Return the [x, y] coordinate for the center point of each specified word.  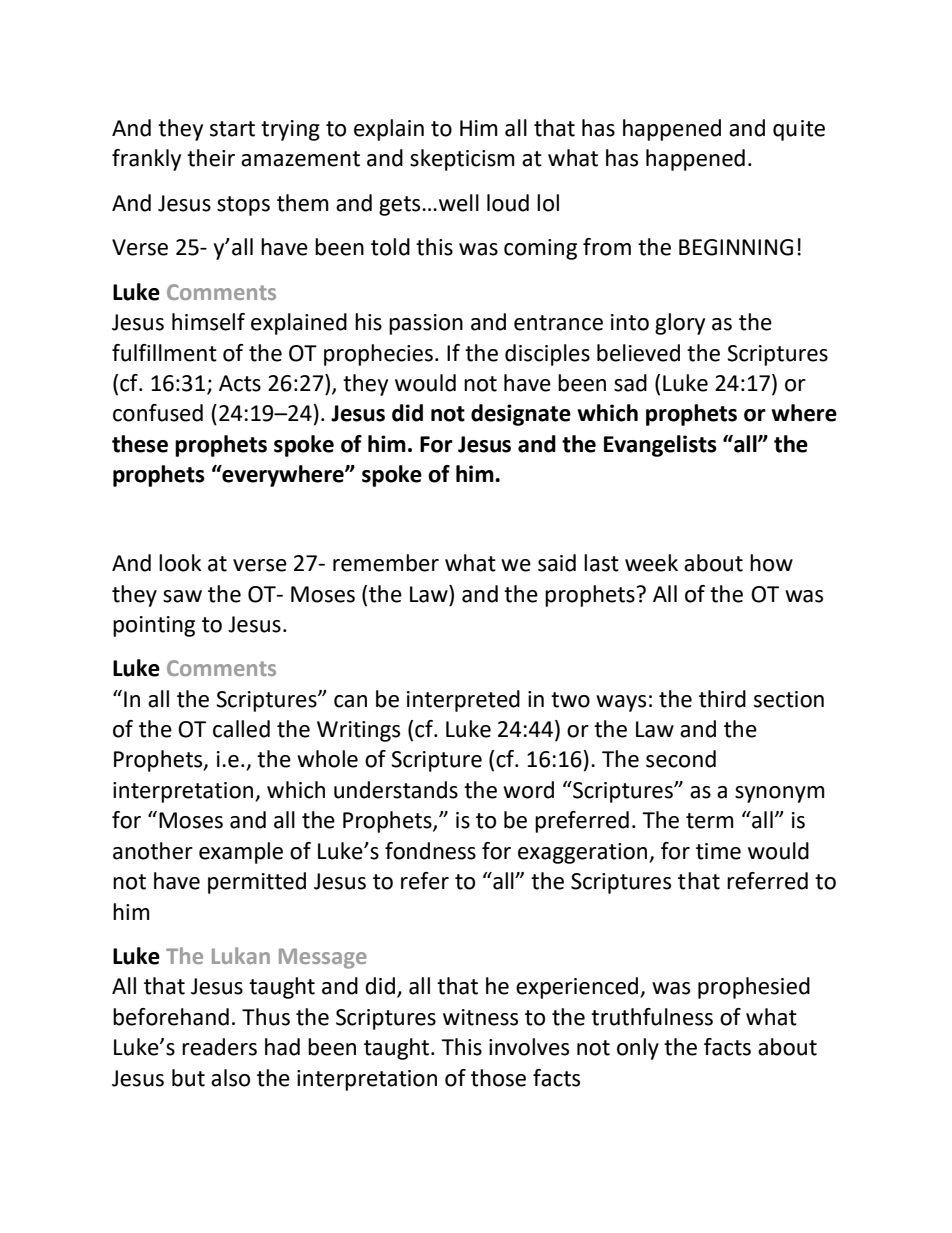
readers [219, 1047]
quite [799, 130]
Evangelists [660, 446]
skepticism [462, 160]
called [241, 729]
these [140, 444]
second [681, 759]
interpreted [463, 701]
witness [480, 1017]
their [211, 158]
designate [521, 415]
